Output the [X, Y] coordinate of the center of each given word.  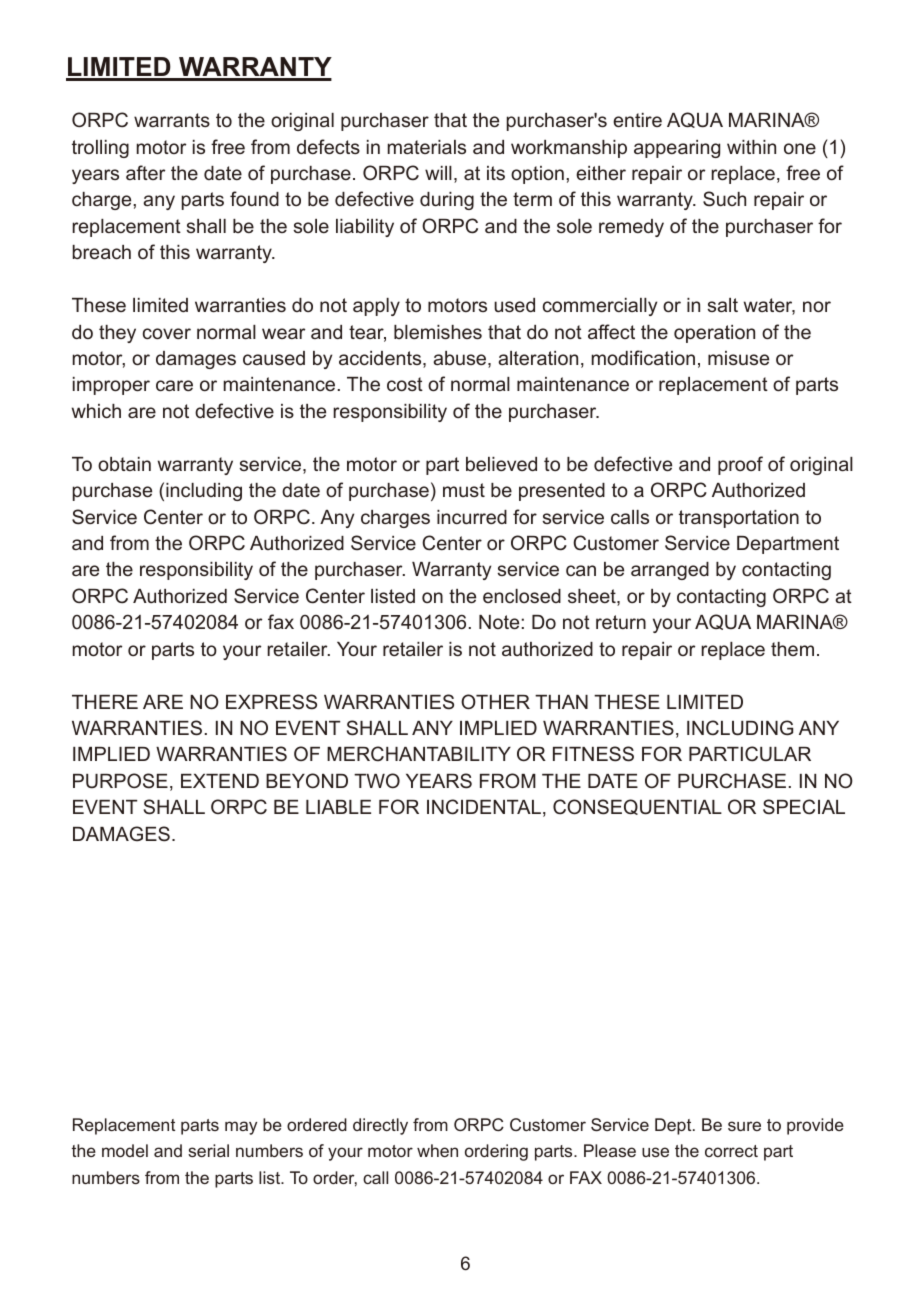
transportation [739, 519]
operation [714, 334]
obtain [124, 464]
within [751, 147]
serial [208, 1150]
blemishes [438, 332]
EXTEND [220, 781]
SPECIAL [804, 807]
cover [167, 333]
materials [427, 147]
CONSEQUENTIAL [637, 807]
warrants [172, 120]
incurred [472, 517]
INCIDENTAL [484, 807]
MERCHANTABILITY [419, 753]
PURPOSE [120, 781]
